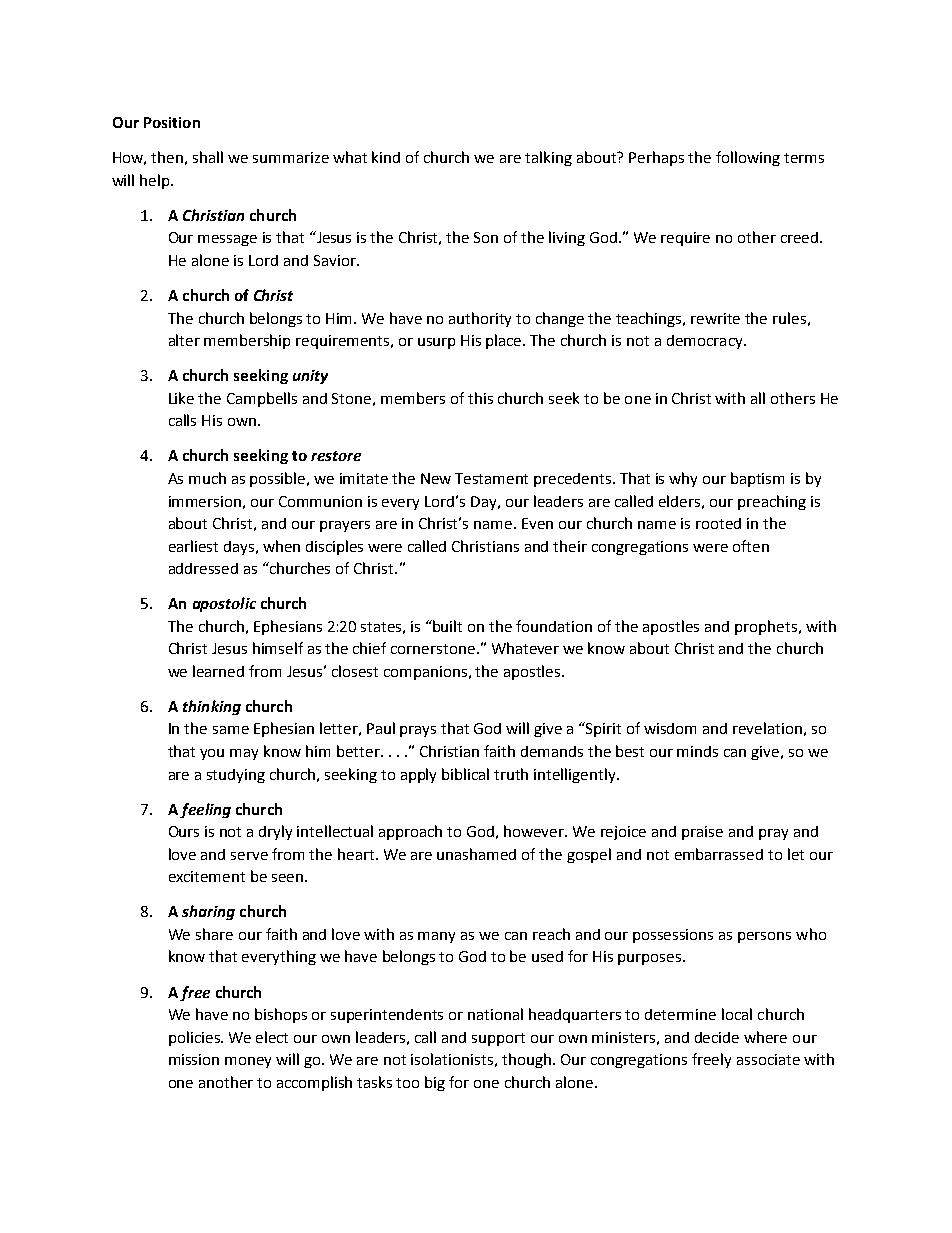 The height and width of the screenshot is (1233, 952). I want to click on alter, so click(184, 340).
